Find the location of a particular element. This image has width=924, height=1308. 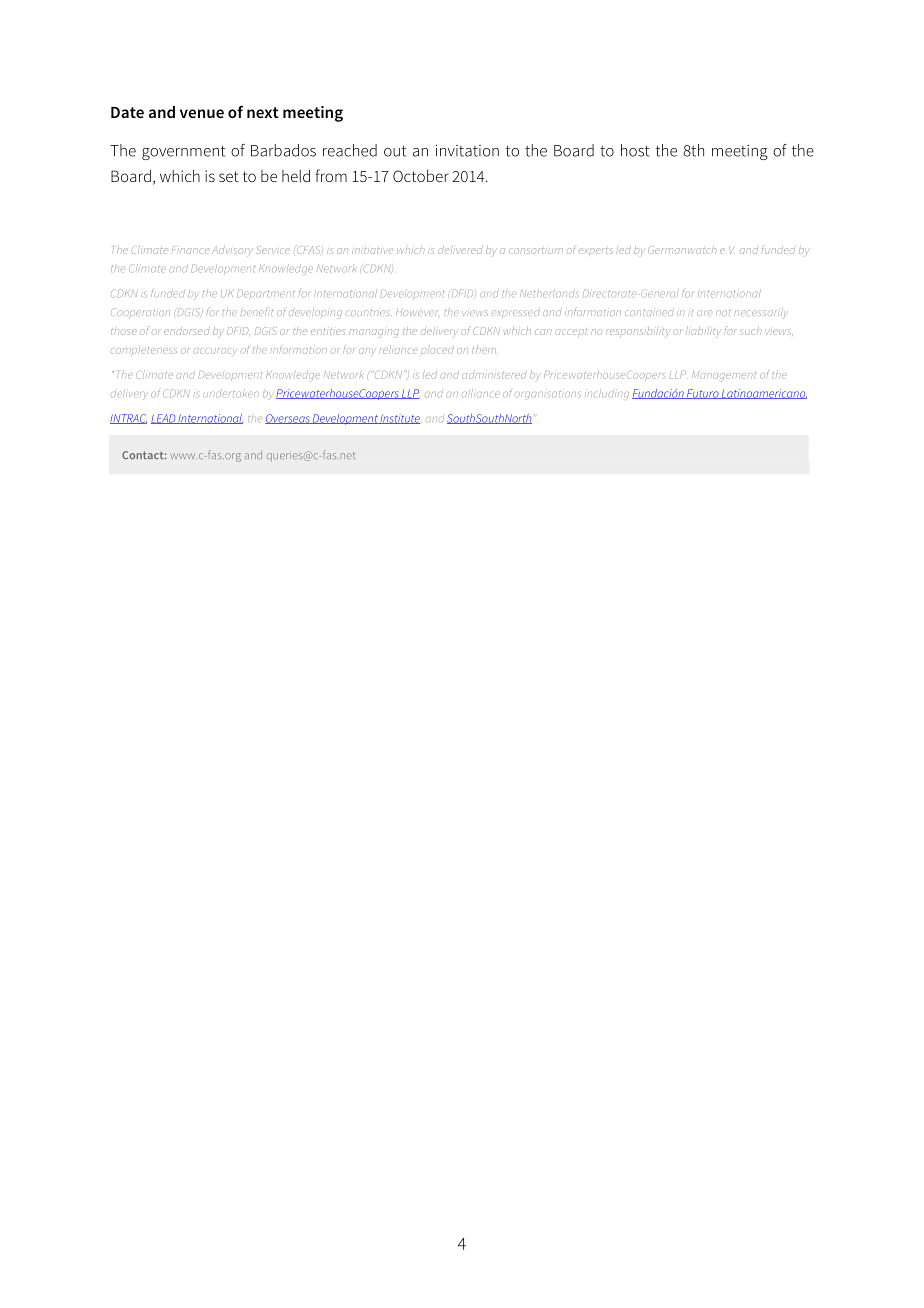

host is located at coordinates (635, 150).
